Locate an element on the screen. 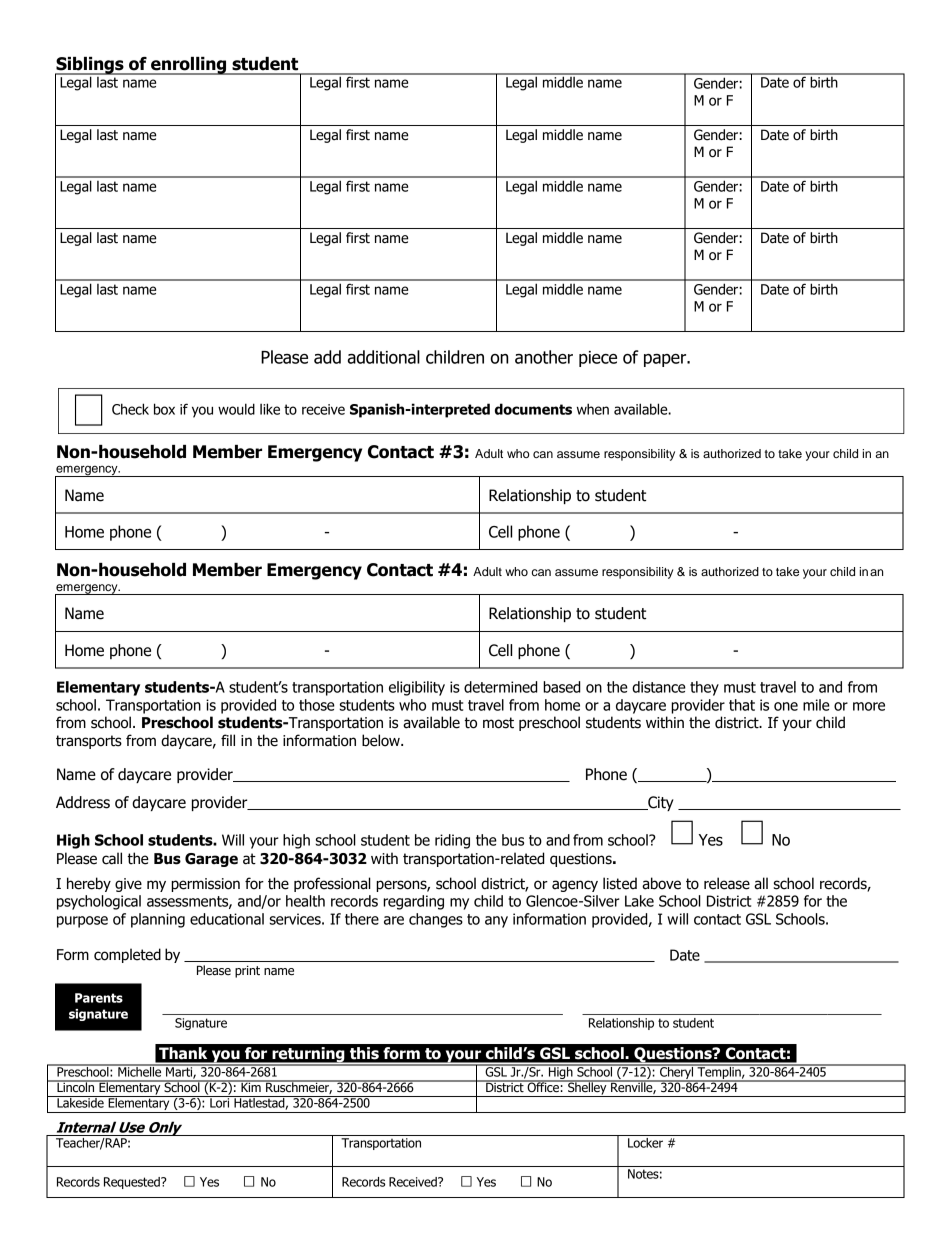 The height and width of the screenshot is (1233, 952). fill is located at coordinates (228, 740).
